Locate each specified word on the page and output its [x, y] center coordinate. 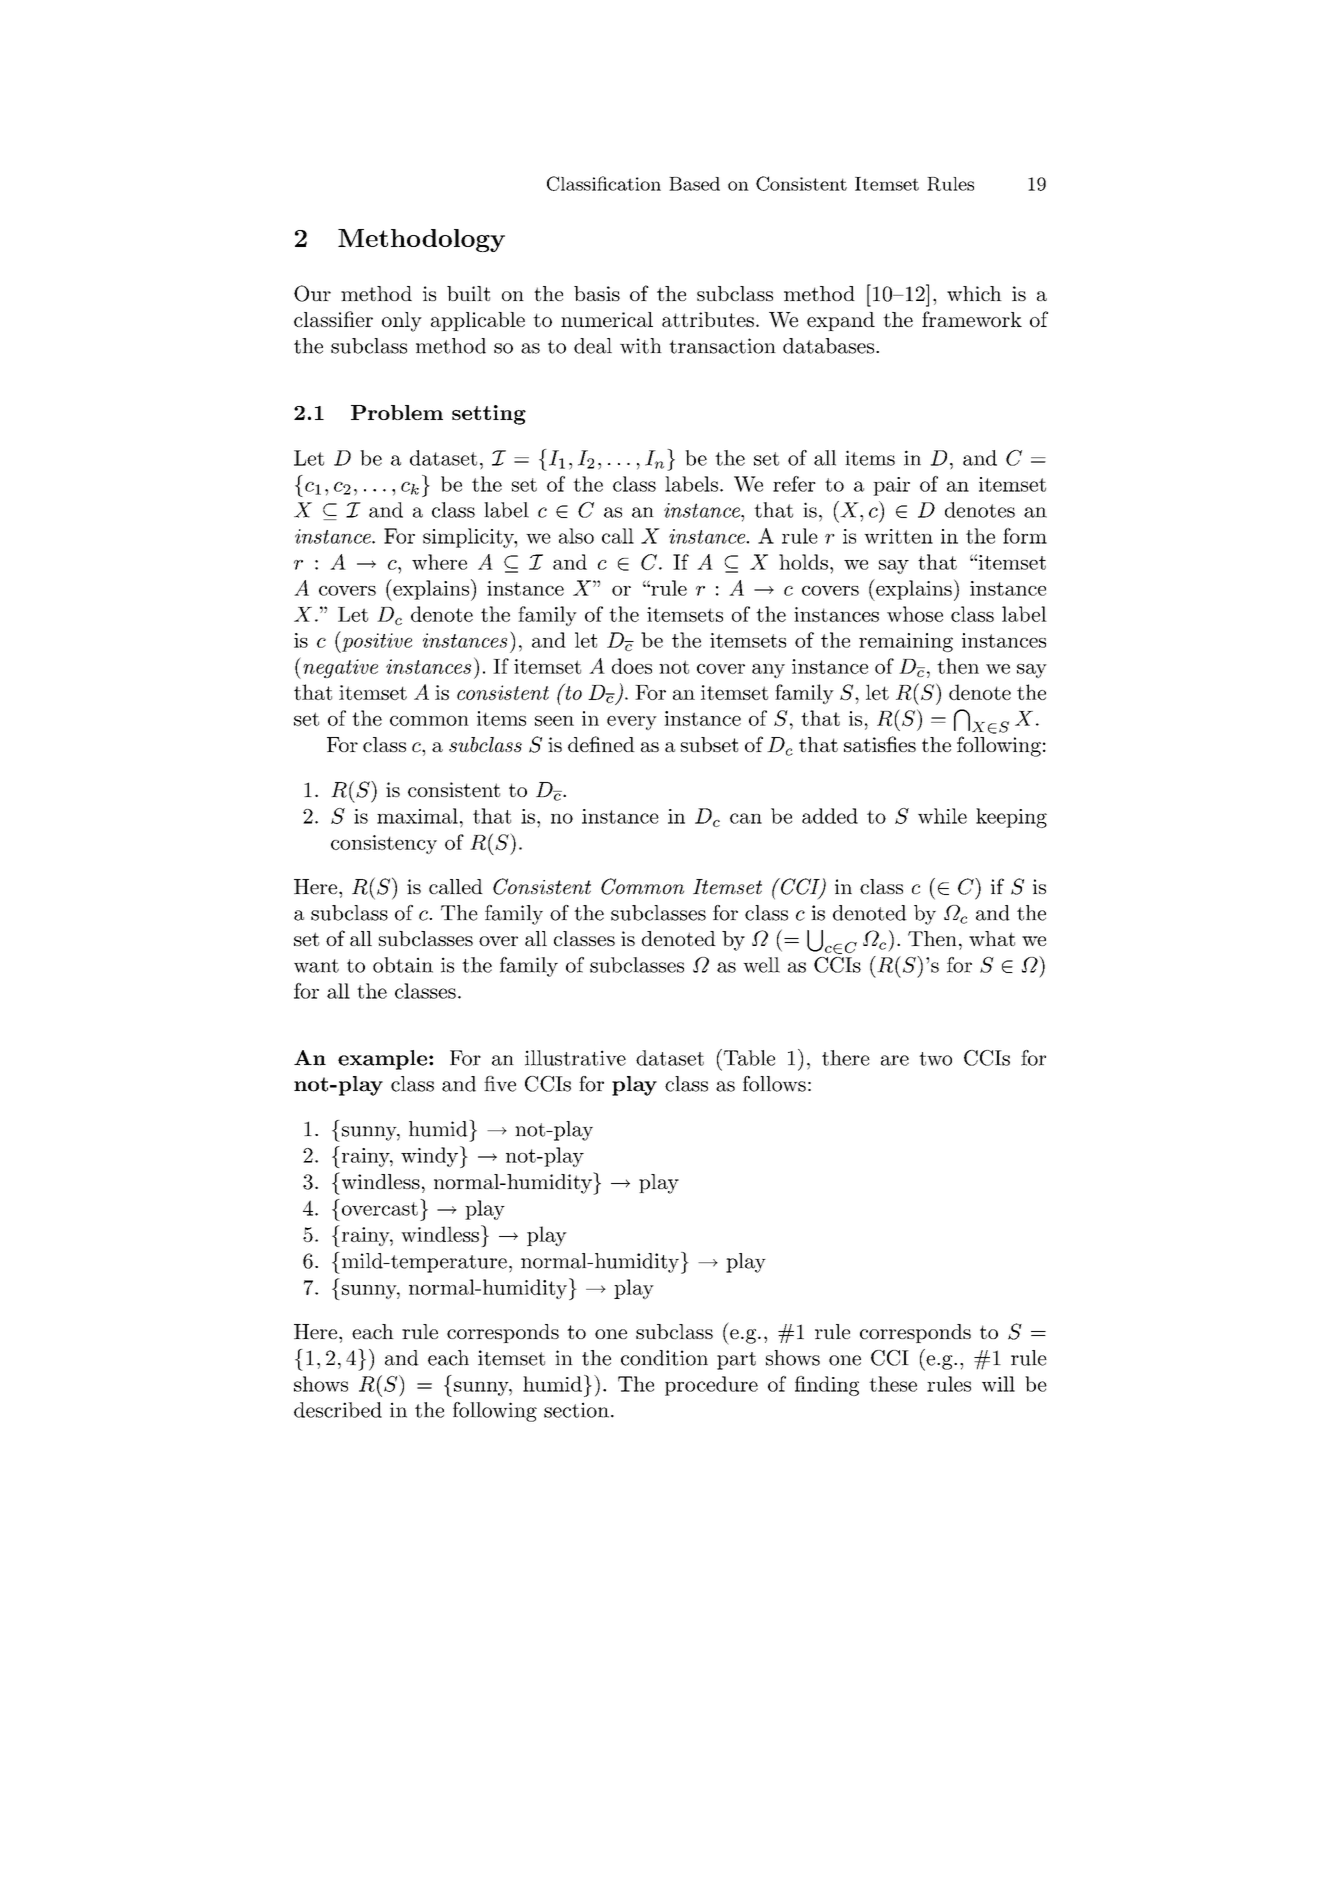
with [641, 346]
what [992, 938]
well [761, 965]
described [338, 1410]
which [974, 293]
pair [891, 486]
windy [429, 1157]
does [632, 666]
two [935, 1059]
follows [774, 1084]
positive [376, 642]
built [468, 293]
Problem [397, 412]
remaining [906, 642]
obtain [403, 965]
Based [694, 184]
